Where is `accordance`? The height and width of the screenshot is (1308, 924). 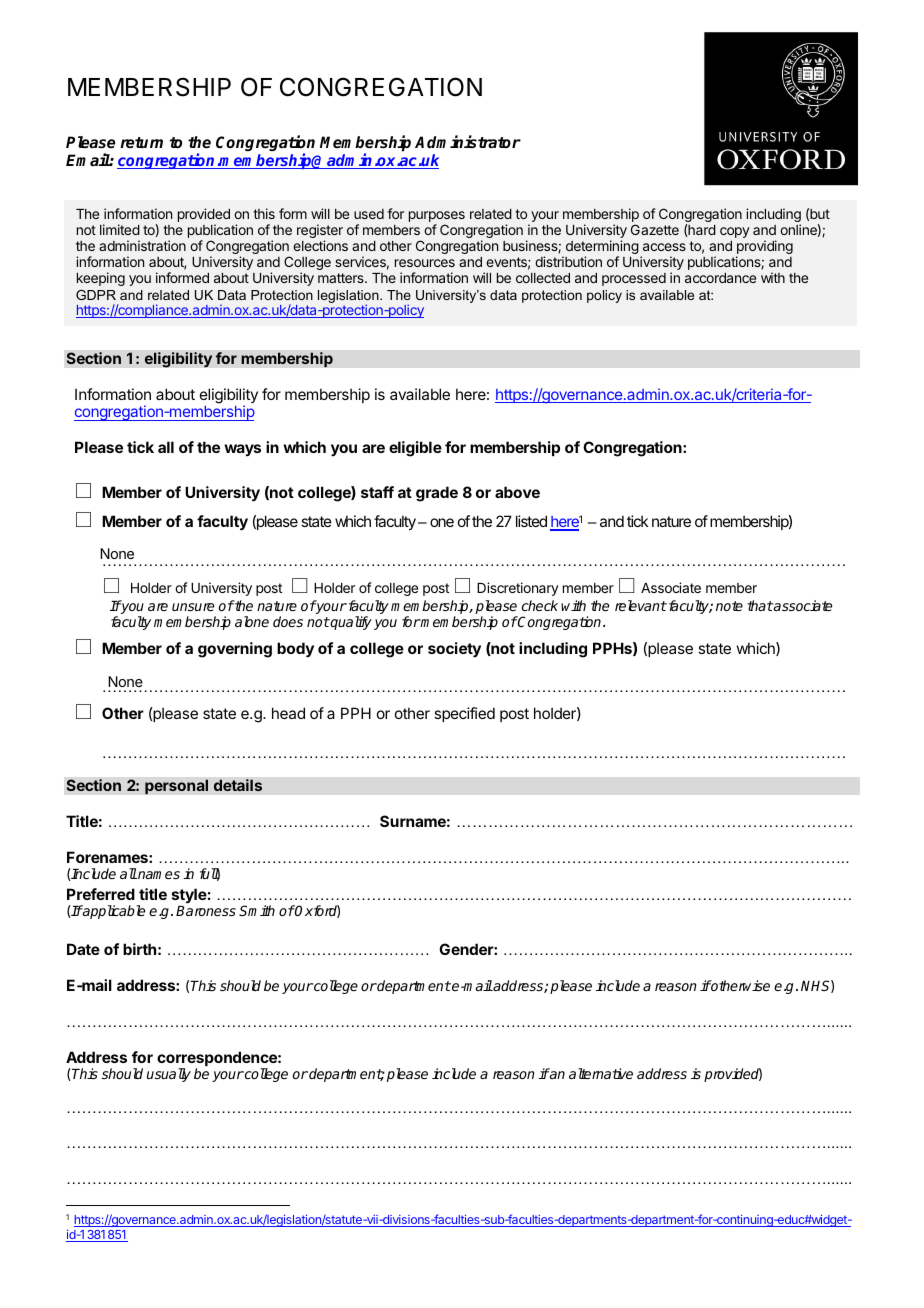
accordance is located at coordinates (720, 278).
